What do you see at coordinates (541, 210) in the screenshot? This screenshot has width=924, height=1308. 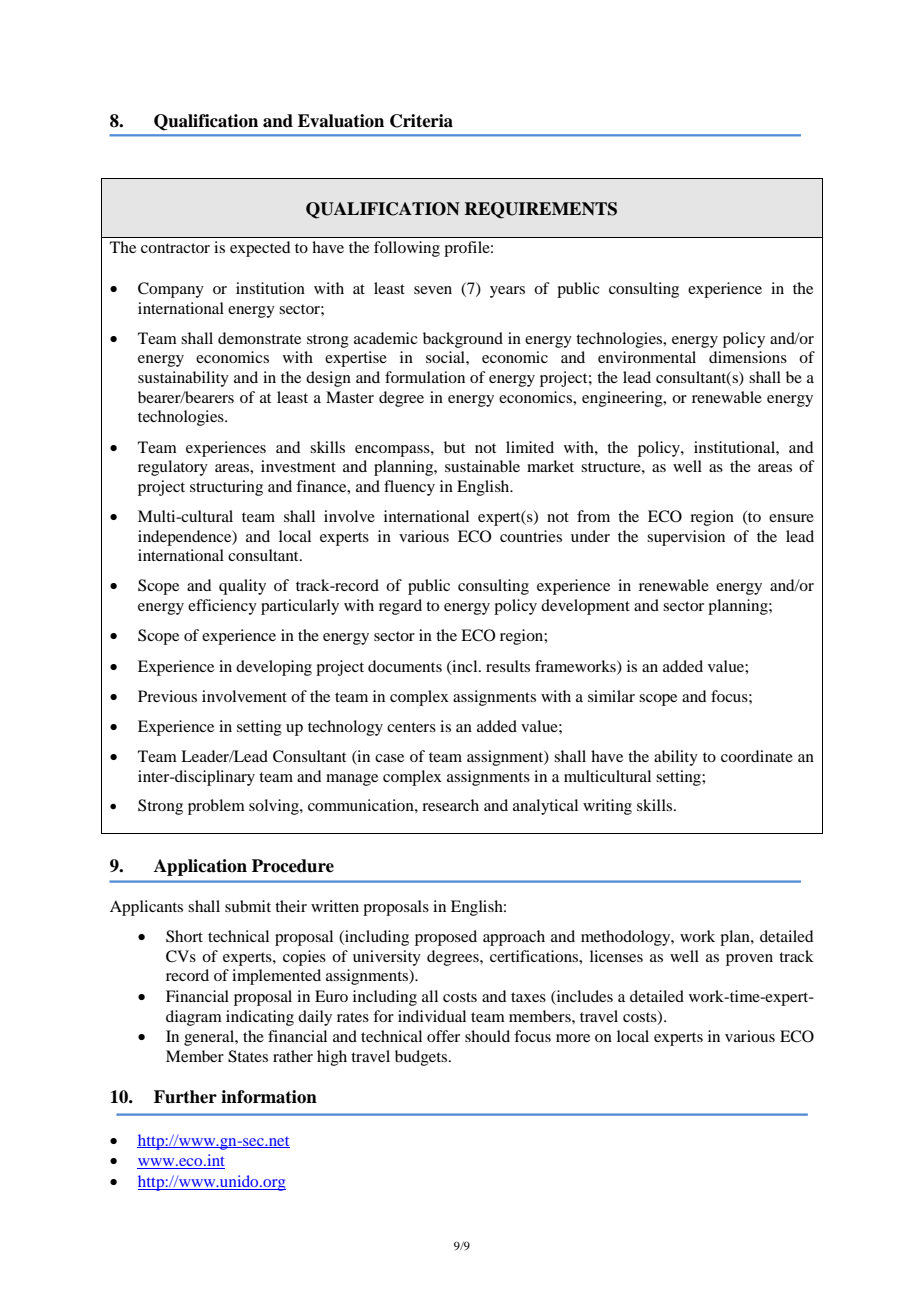 I see `REQUIREMENTS` at bounding box center [541, 210].
